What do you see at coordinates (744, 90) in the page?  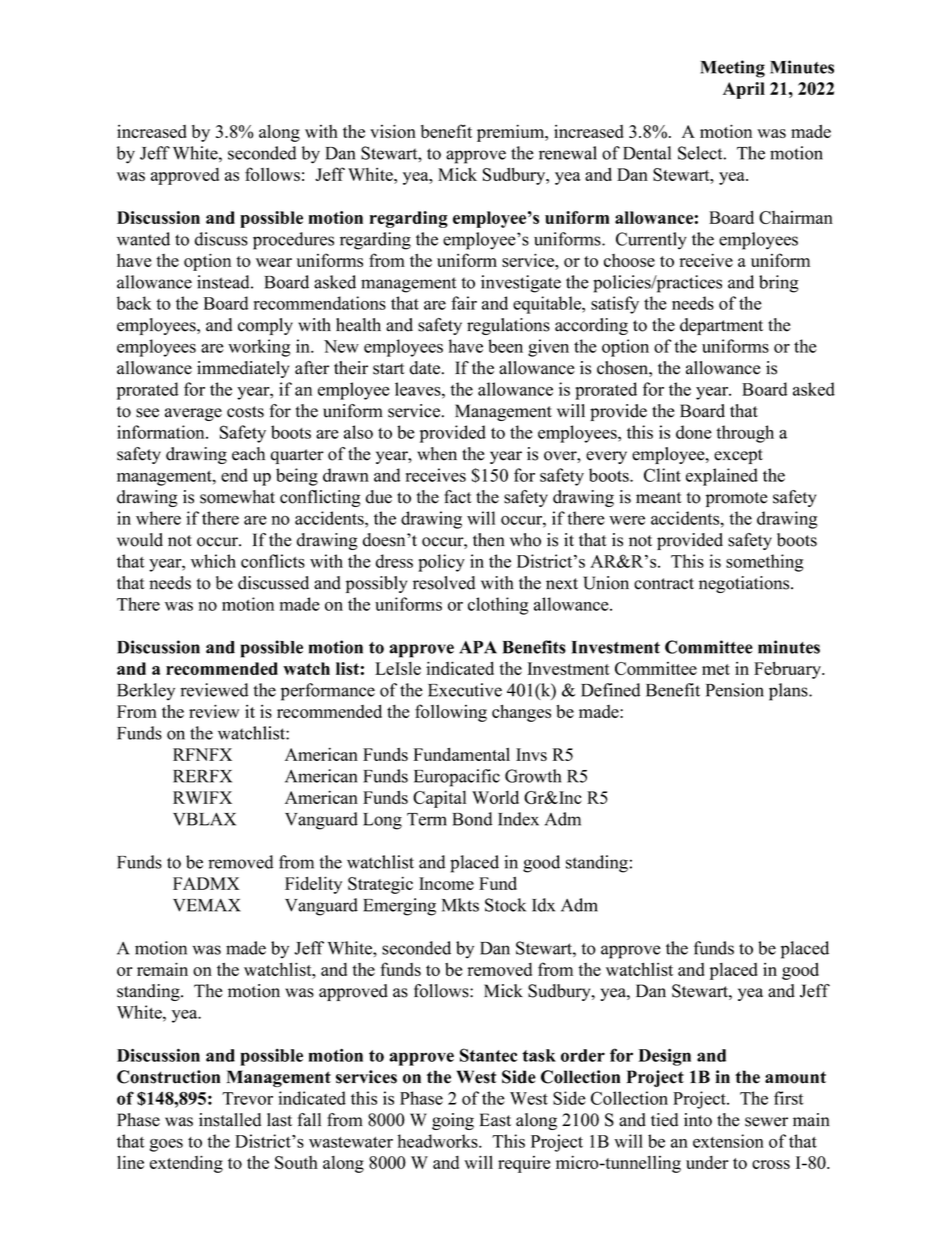 I see `April` at bounding box center [744, 90].
